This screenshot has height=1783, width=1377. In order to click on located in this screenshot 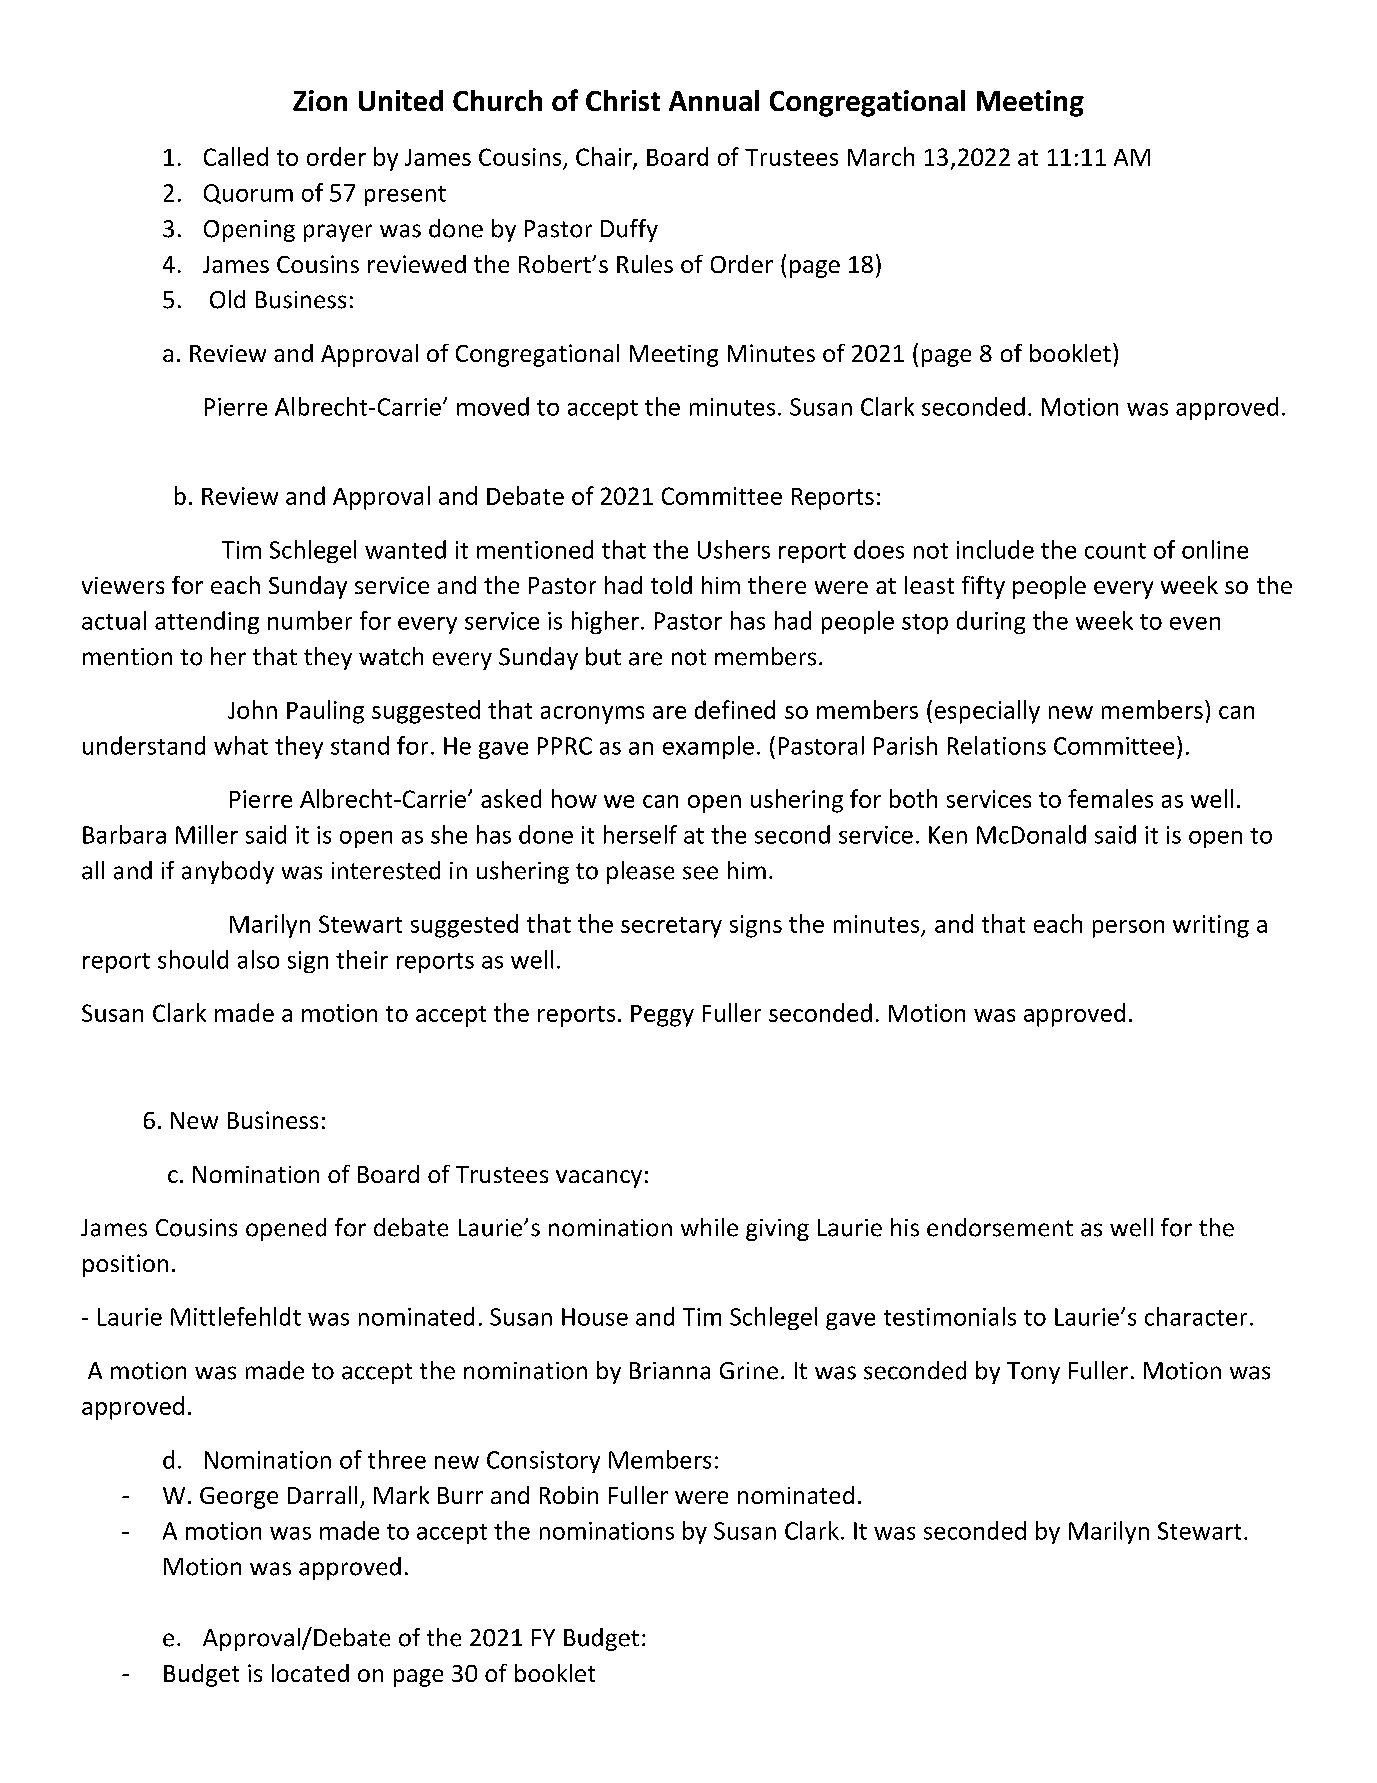, I will do `click(310, 1673)`.
